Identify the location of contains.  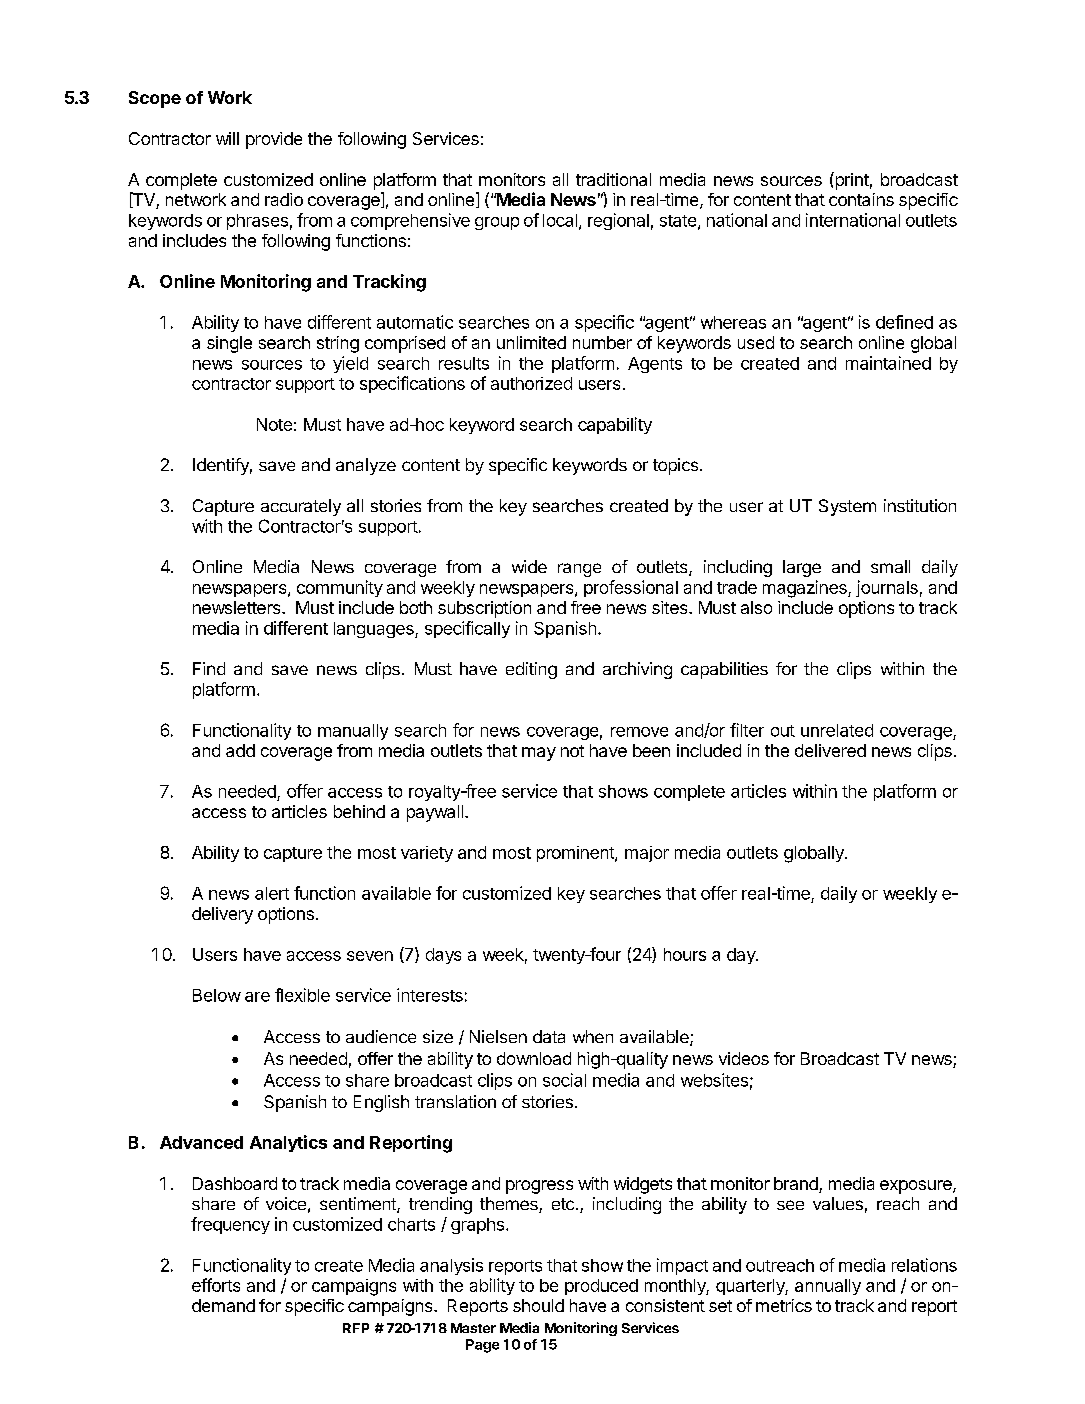
(861, 199).
